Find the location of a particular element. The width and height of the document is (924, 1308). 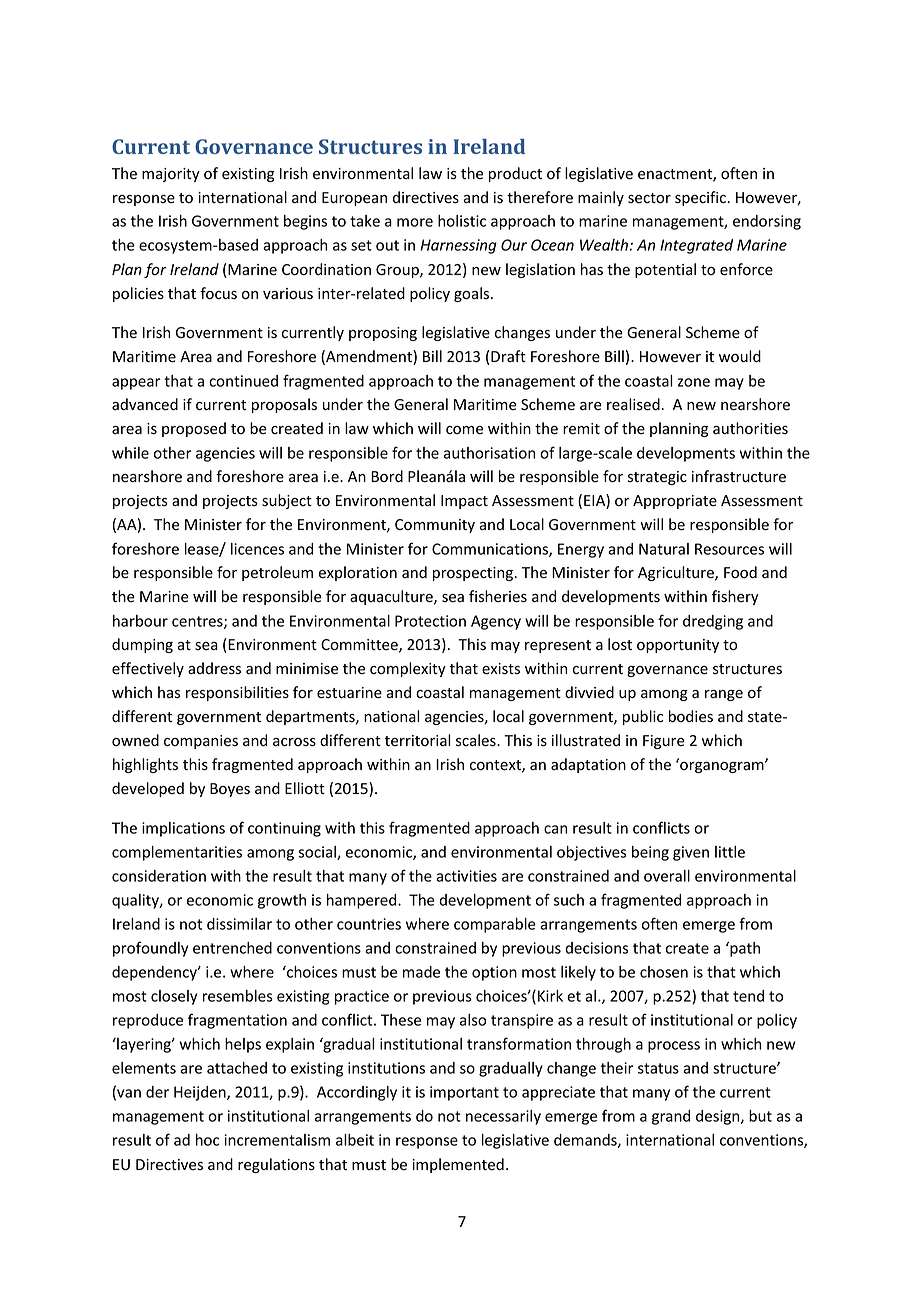

address is located at coordinates (214, 668).
